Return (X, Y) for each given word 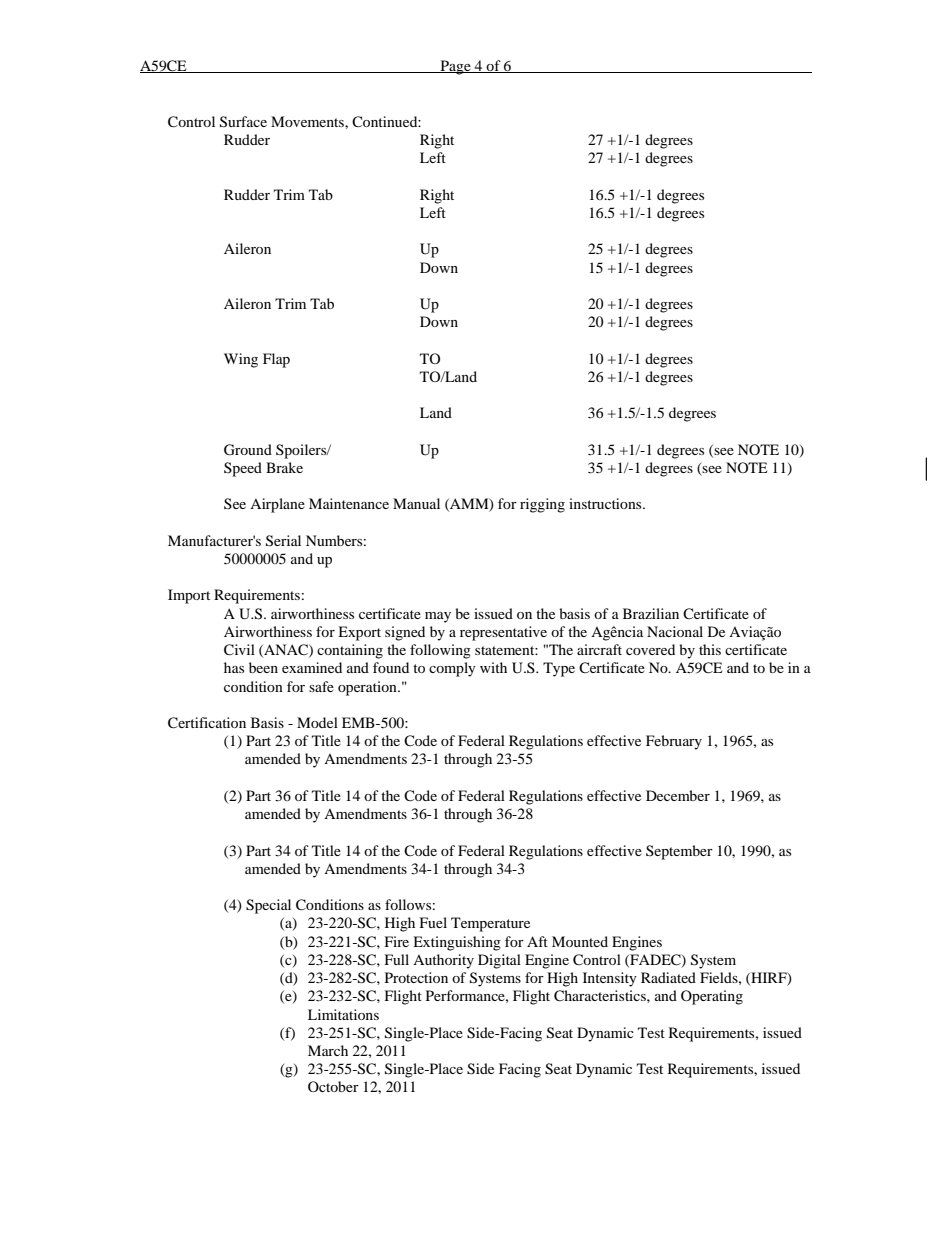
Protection (416, 977)
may (438, 617)
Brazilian (651, 613)
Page (455, 67)
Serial (283, 541)
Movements (308, 121)
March (328, 1050)
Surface (243, 122)
